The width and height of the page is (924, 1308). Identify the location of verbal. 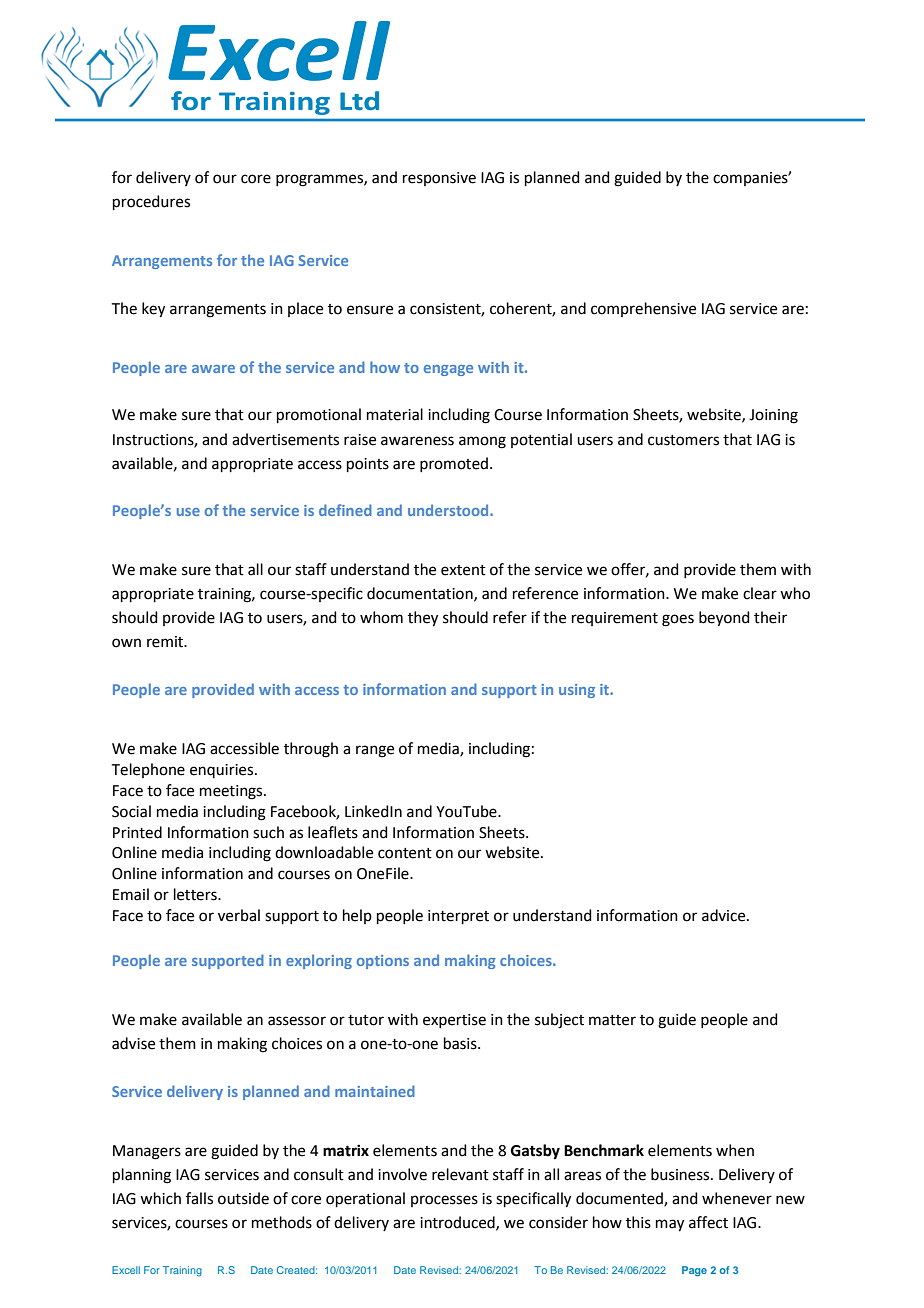
(239, 915).
